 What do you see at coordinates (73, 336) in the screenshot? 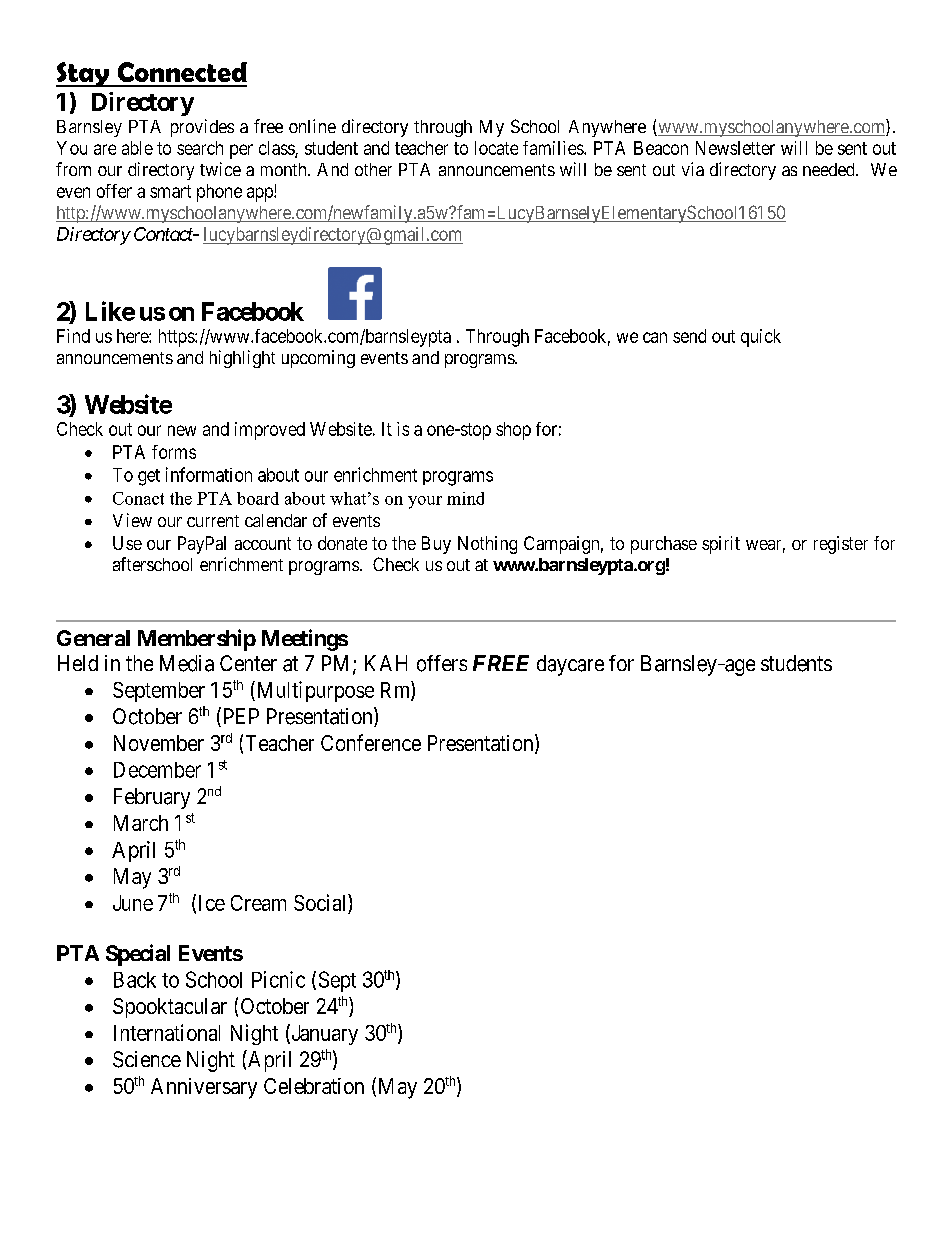
I see `Find` at bounding box center [73, 336].
